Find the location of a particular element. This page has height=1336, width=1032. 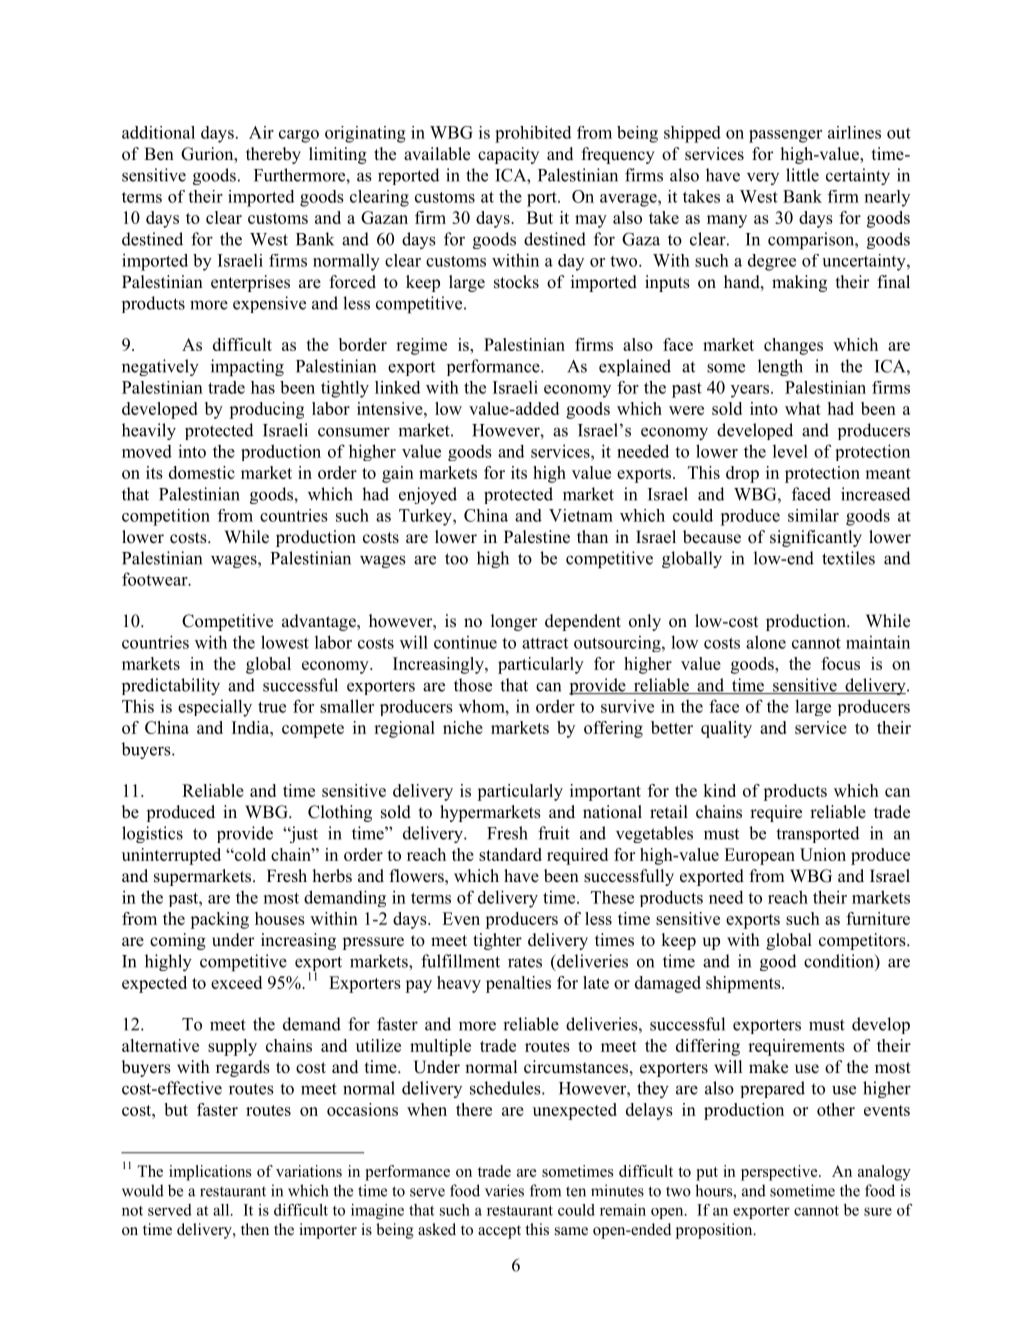

Ben is located at coordinates (159, 154).
